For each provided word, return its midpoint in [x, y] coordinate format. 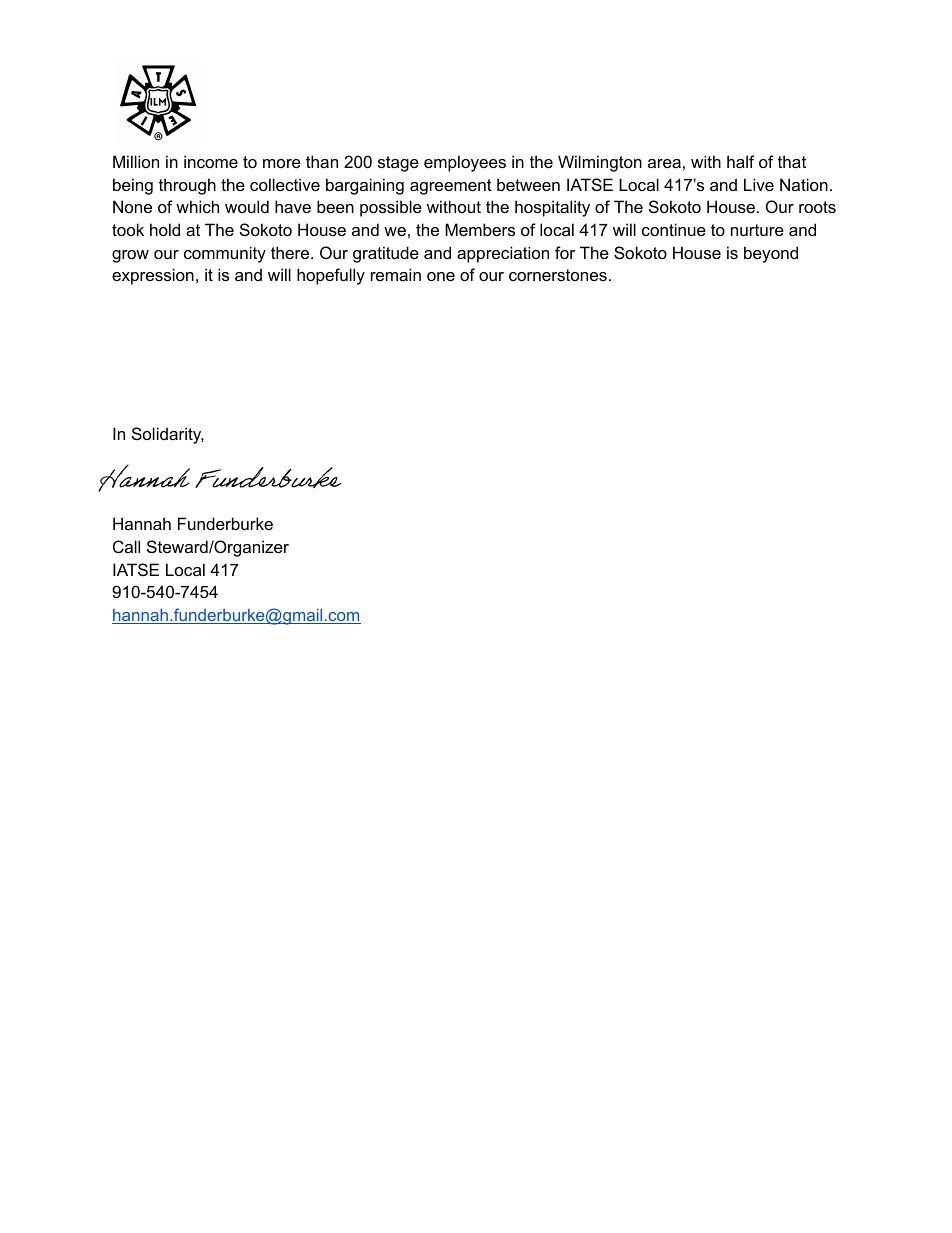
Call [126, 546]
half [741, 161]
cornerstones [558, 275]
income [211, 161]
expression [153, 276]
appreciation [503, 254]
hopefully [331, 276]
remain [396, 274]
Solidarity [168, 435]
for [565, 252]
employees [465, 163]
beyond [771, 254]
